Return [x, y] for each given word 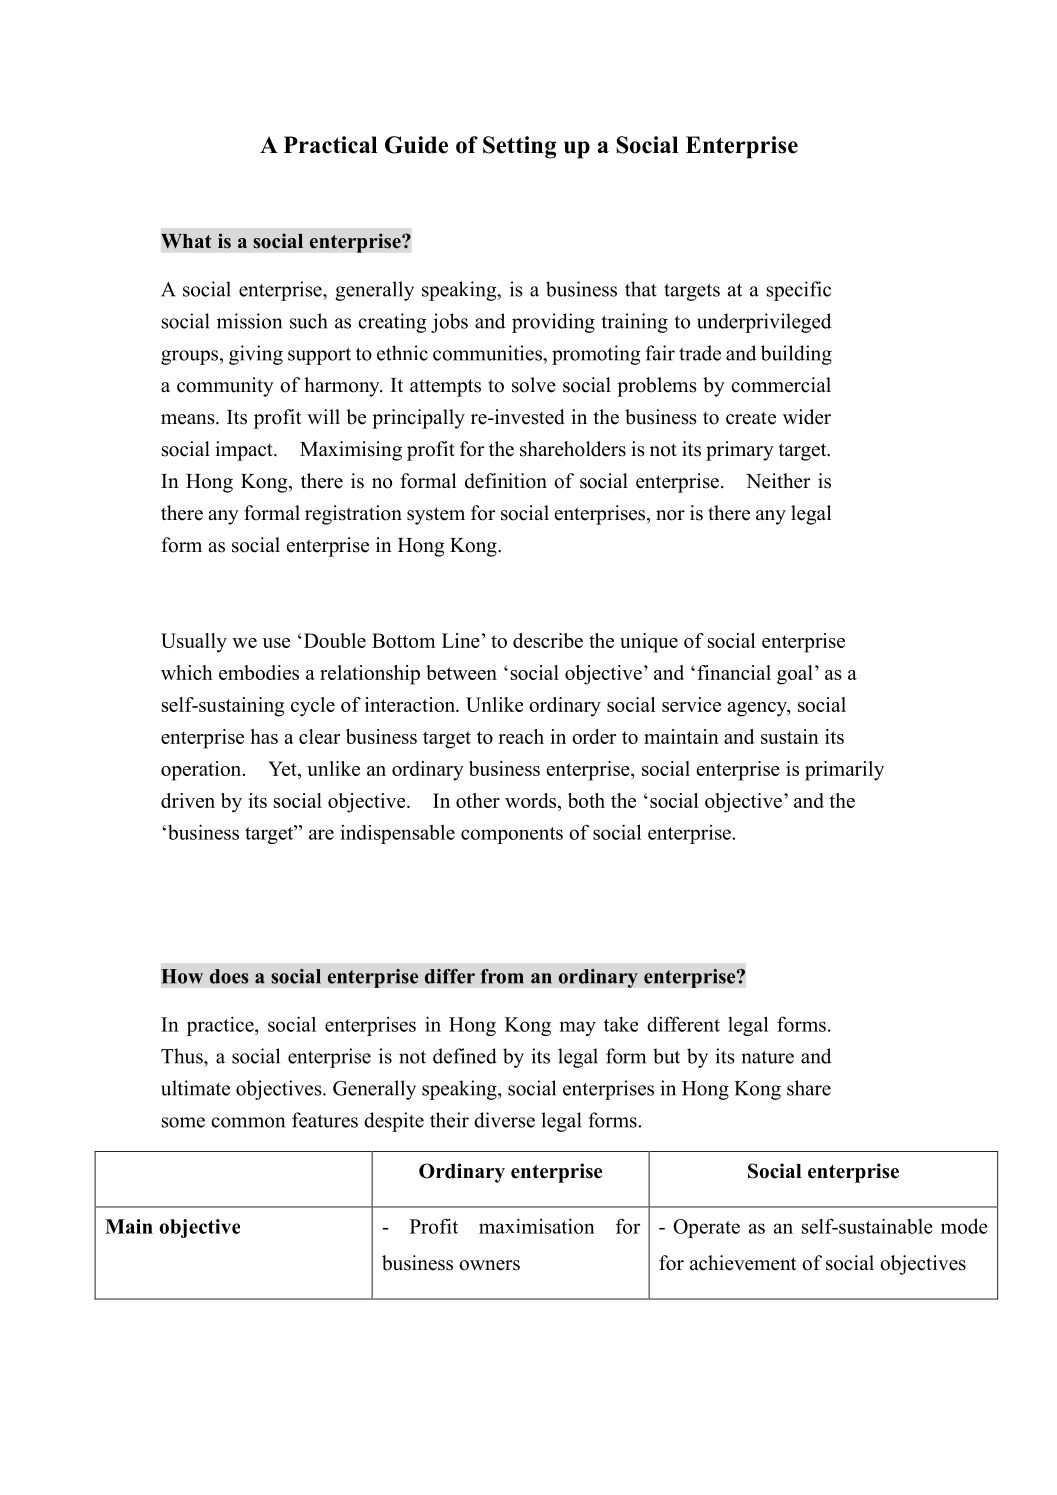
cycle [313, 707]
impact [245, 451]
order [594, 736]
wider [807, 417]
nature [767, 1057]
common [248, 1122]
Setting [519, 147]
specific [799, 291]
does [229, 976]
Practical [330, 145]
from [502, 976]
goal [795, 675]
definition [506, 481]
